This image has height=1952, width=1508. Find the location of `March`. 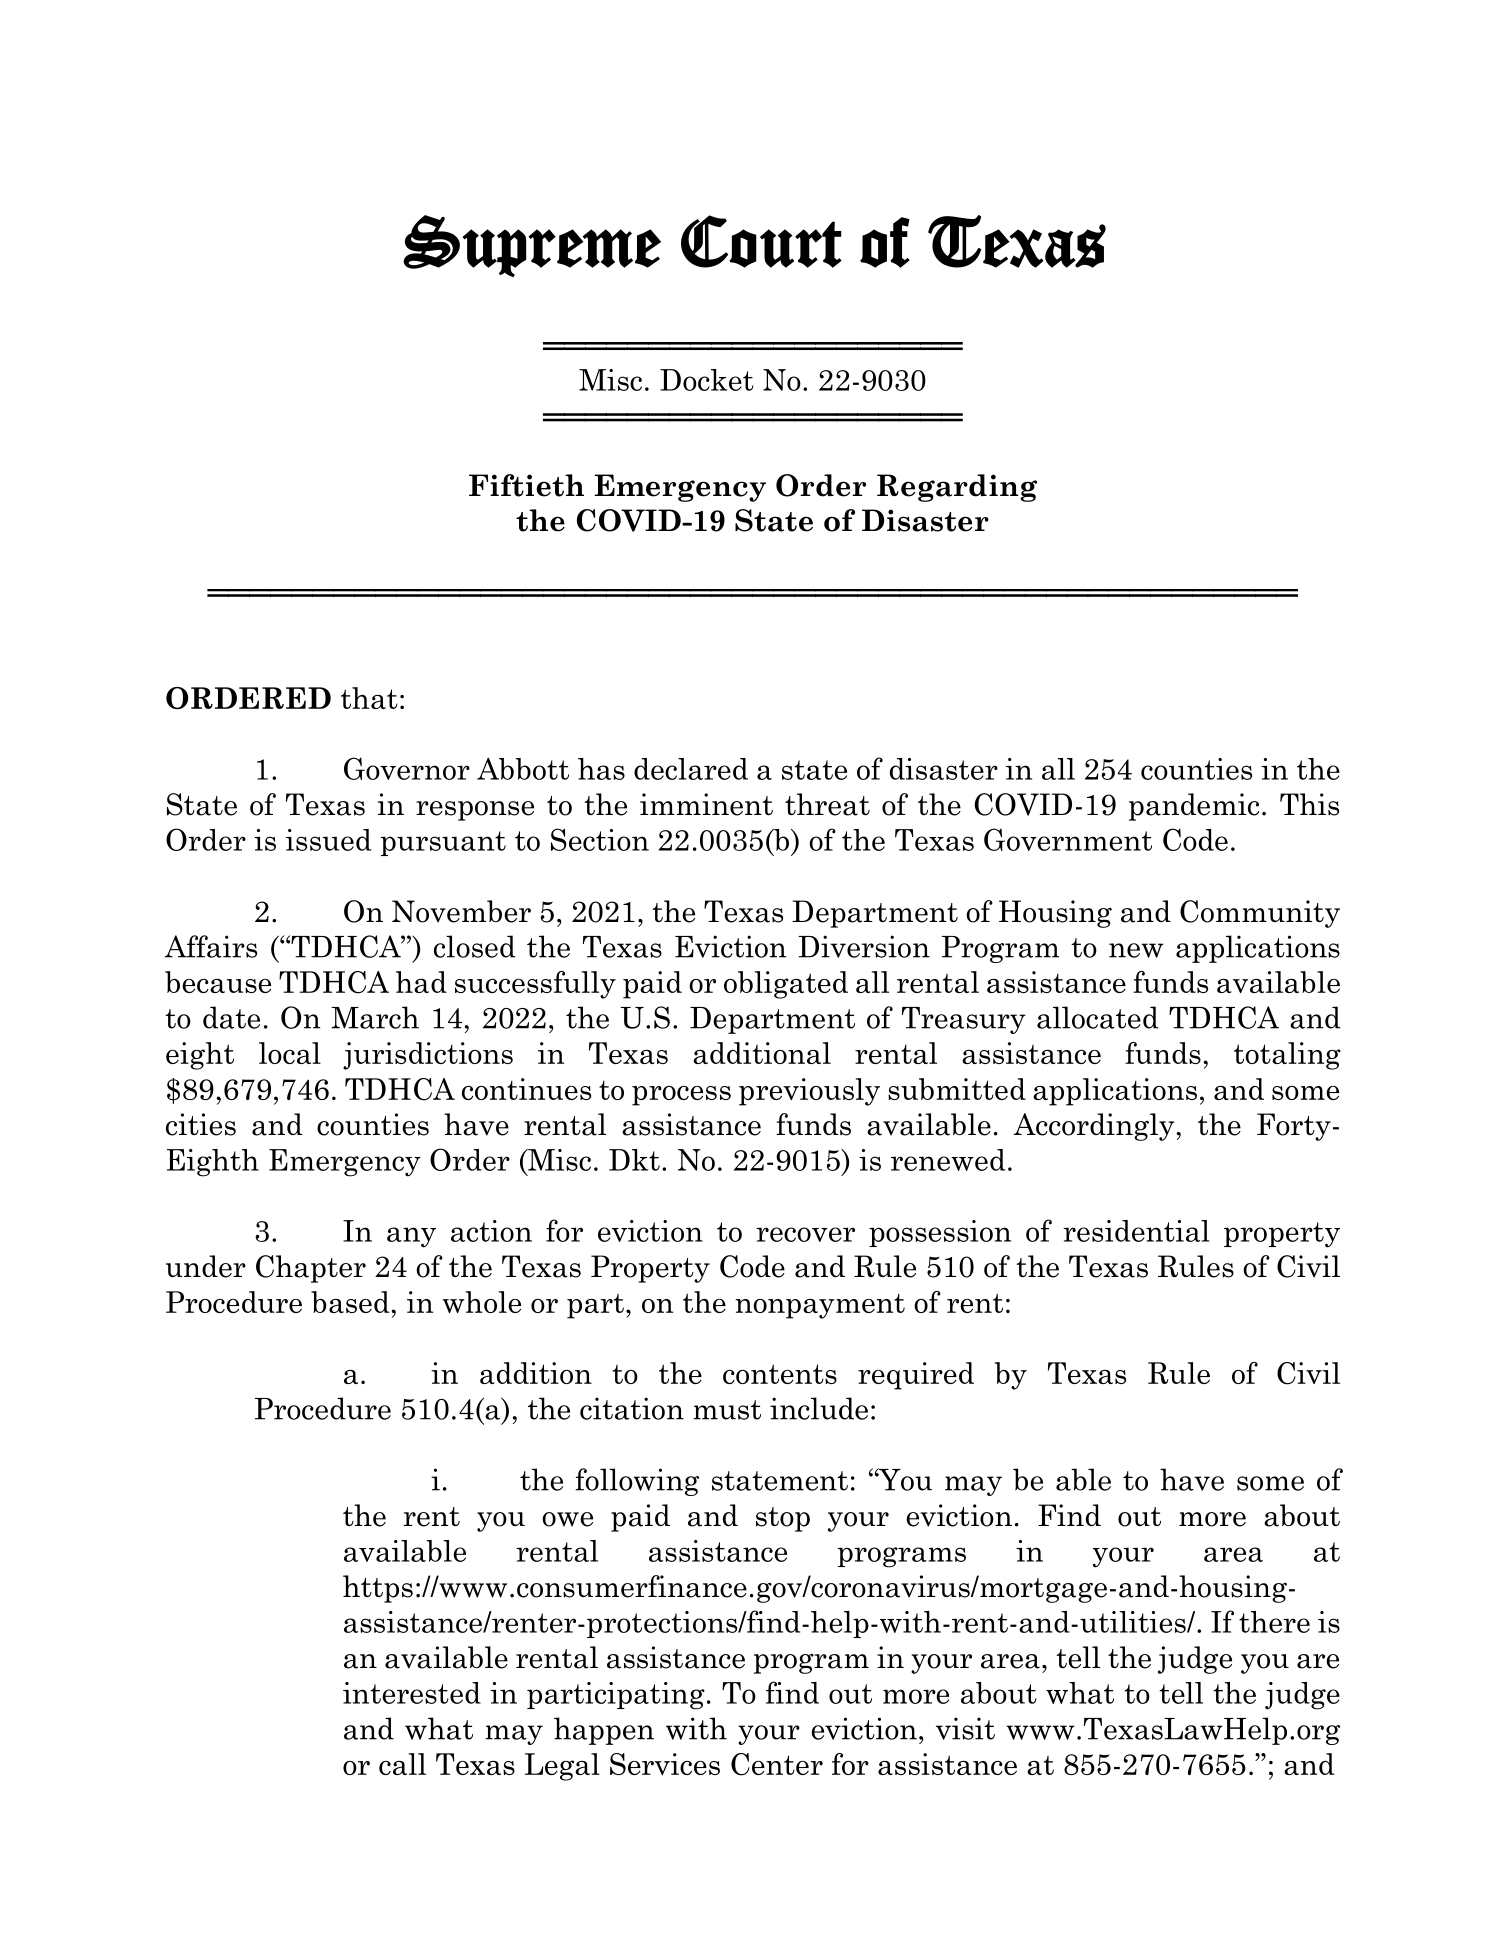

March is located at coordinates (375, 1017).
